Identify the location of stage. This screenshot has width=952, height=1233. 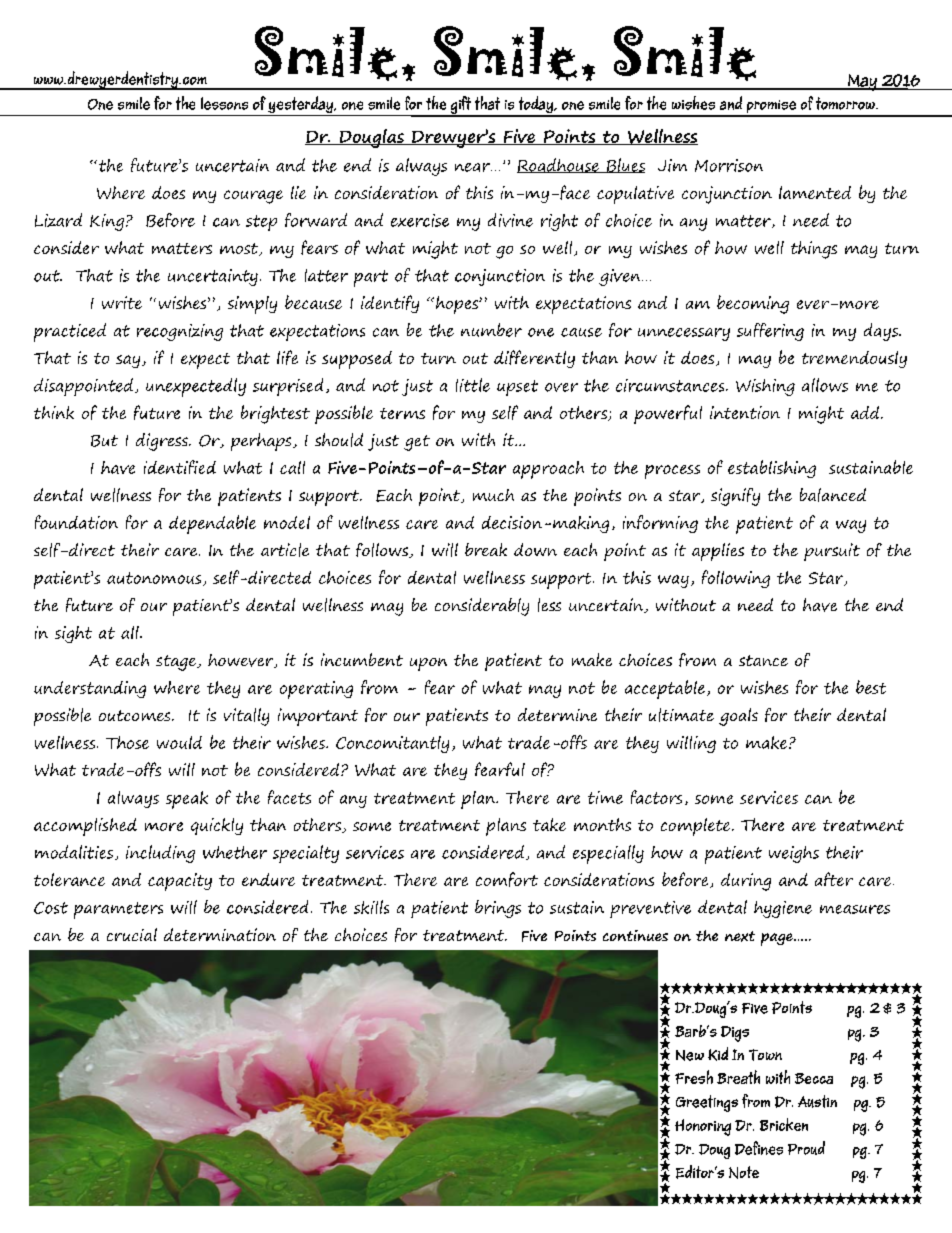
(177, 663).
